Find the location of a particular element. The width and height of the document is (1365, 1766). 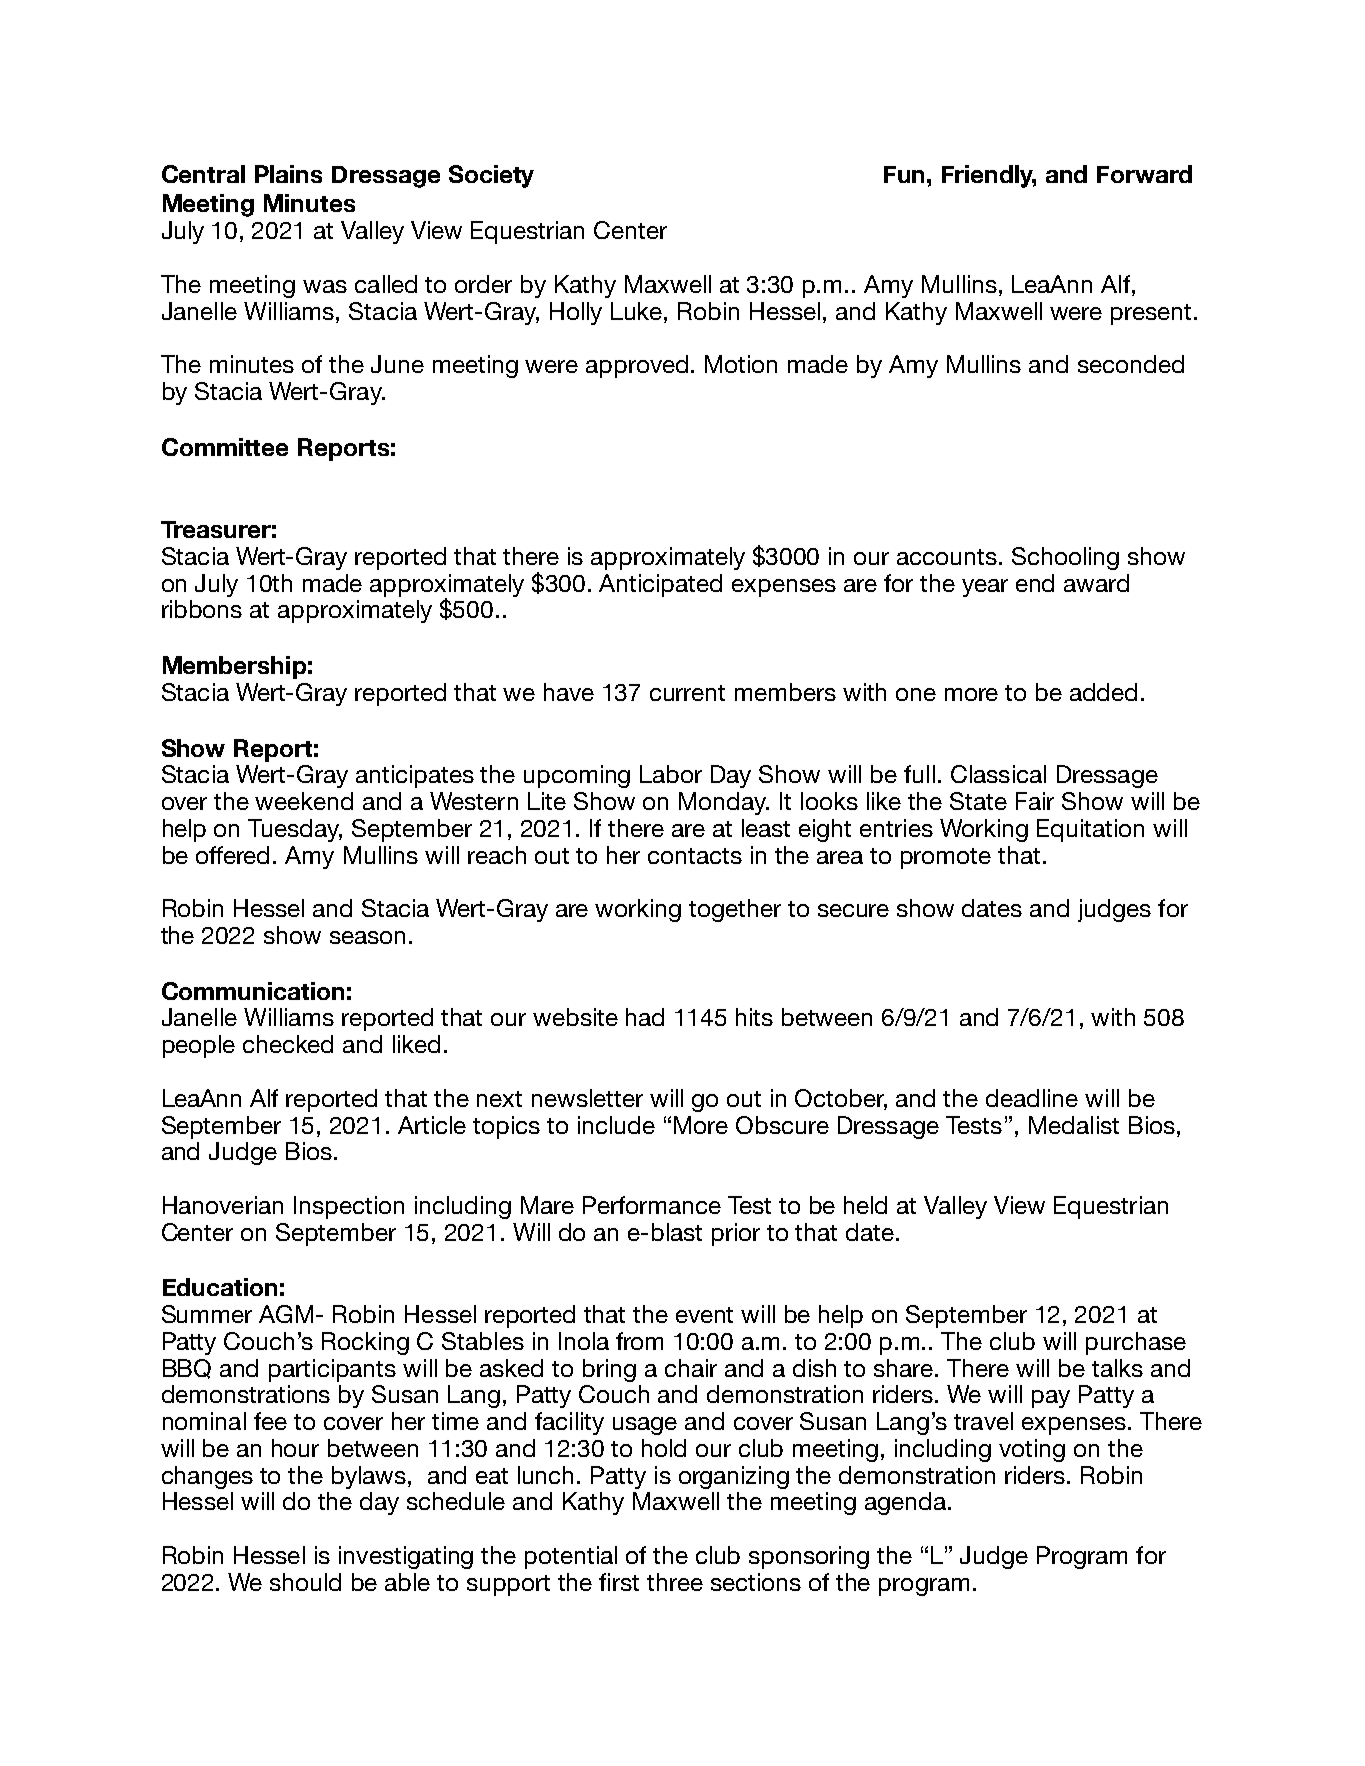

promote is located at coordinates (946, 858).
